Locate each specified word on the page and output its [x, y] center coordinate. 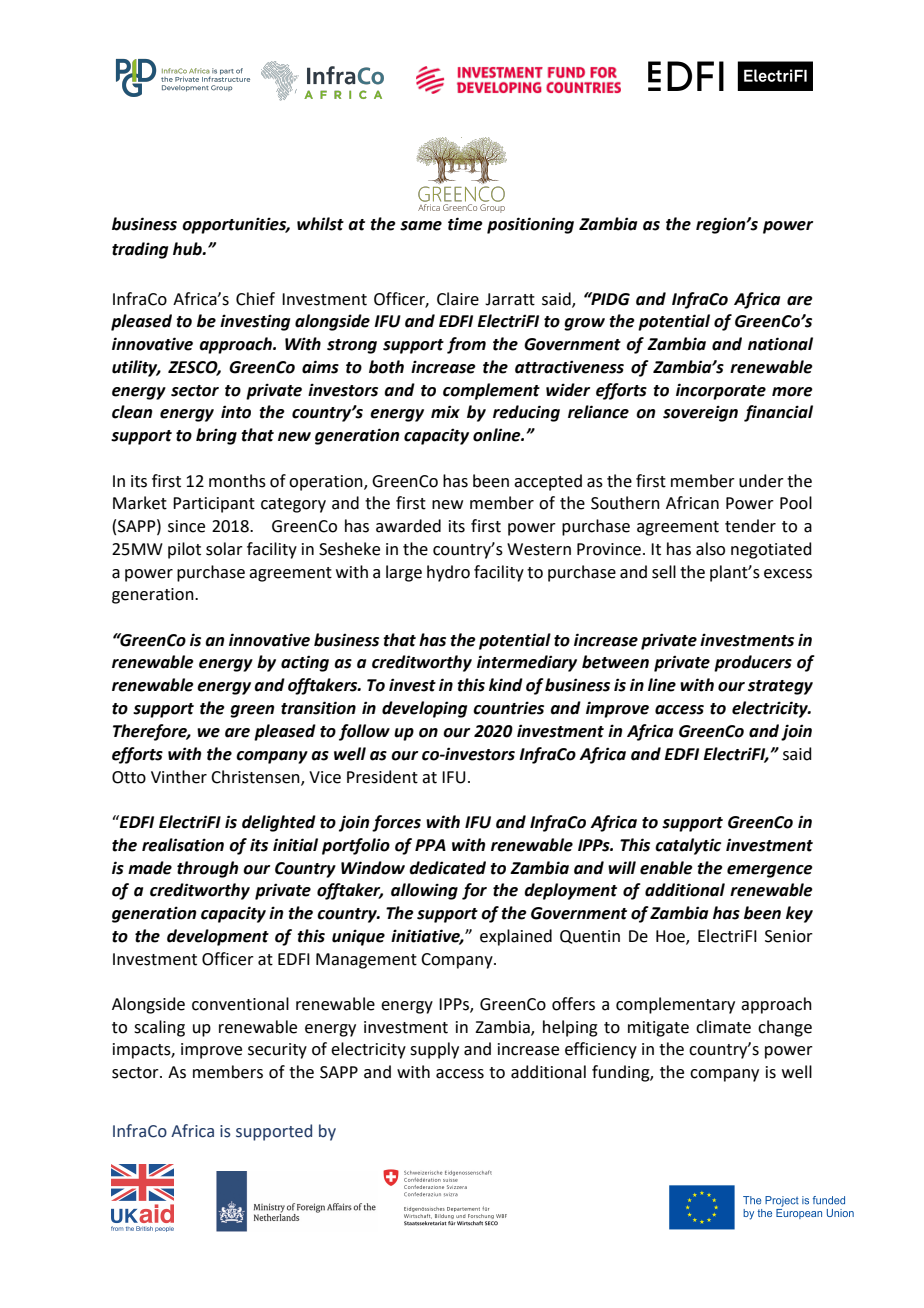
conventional [240, 1004]
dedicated [447, 868]
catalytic [688, 846]
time [465, 224]
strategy [780, 687]
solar [224, 549]
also [710, 549]
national [780, 344]
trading [140, 250]
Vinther [179, 777]
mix [445, 411]
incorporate [721, 391]
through [207, 869]
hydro [448, 573]
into [236, 412]
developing [424, 709]
